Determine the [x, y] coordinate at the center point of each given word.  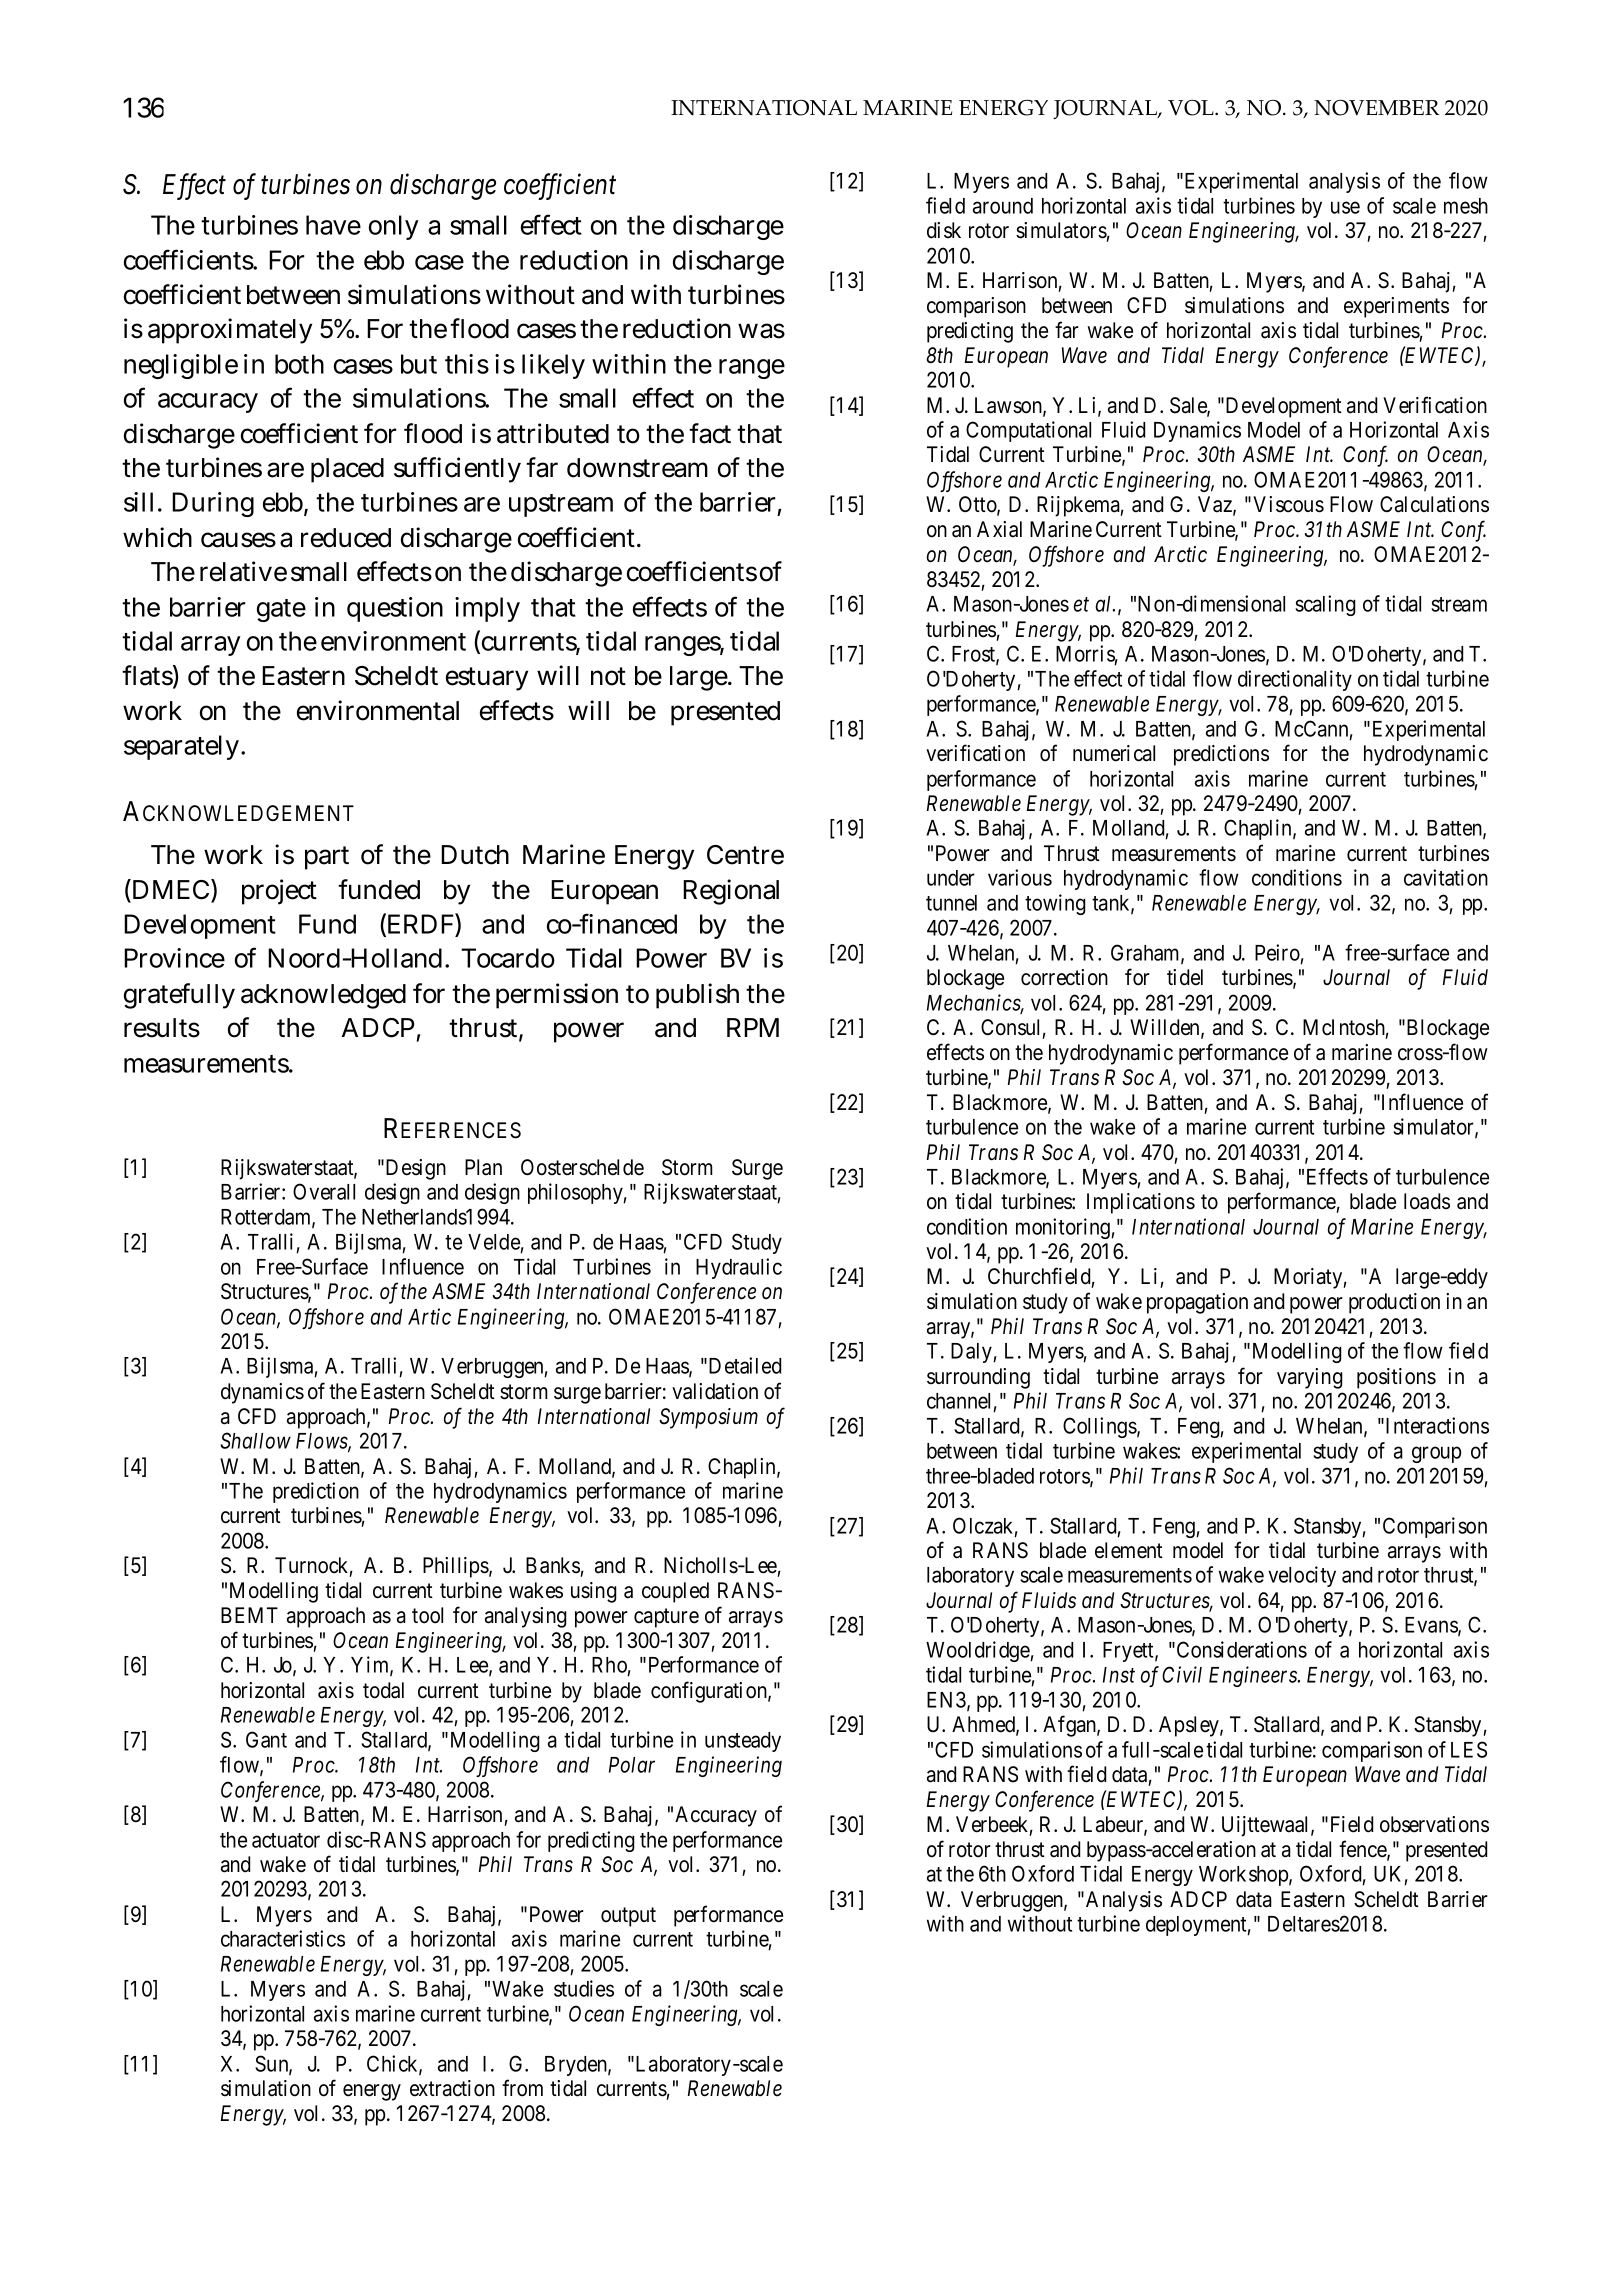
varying [1310, 1378]
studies [584, 1988]
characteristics [283, 1938]
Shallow [255, 1440]
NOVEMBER [1377, 108]
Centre [745, 855]
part [327, 858]
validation [715, 1391]
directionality [1295, 680]
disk [944, 230]
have [333, 225]
